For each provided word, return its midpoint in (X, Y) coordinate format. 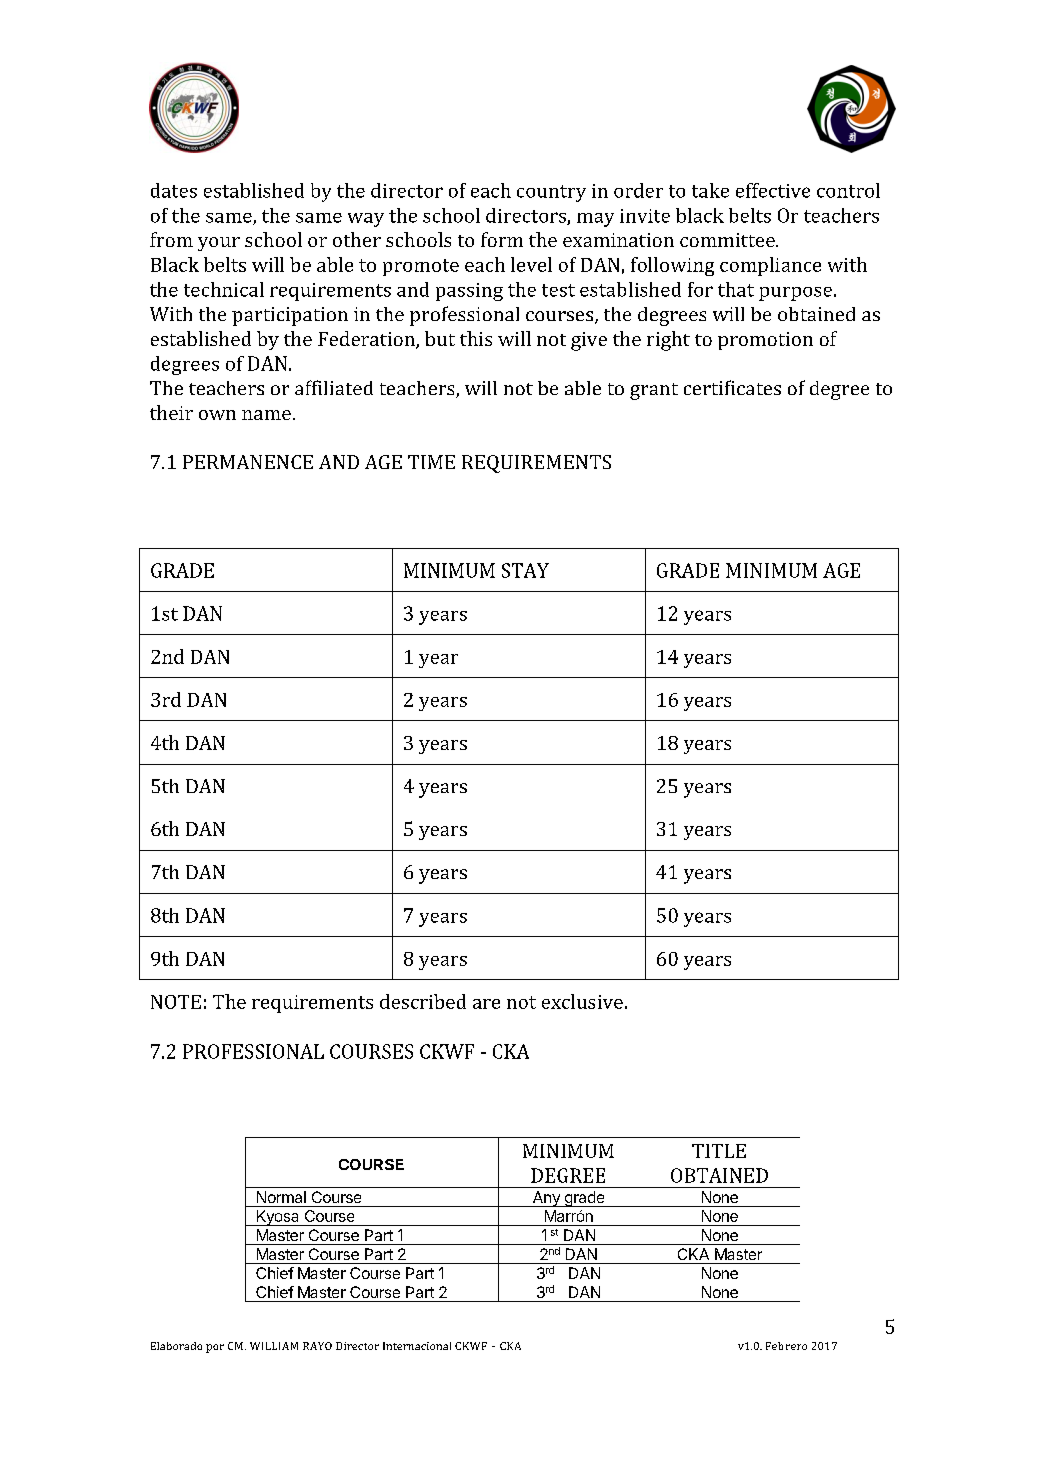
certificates (732, 387)
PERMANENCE (248, 462)
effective (773, 190)
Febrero (786, 1346)
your (219, 244)
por (215, 1348)
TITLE (719, 1151)
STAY (525, 570)
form (502, 239)
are (486, 1004)
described (423, 1001)
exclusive (582, 1001)
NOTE (176, 1002)
